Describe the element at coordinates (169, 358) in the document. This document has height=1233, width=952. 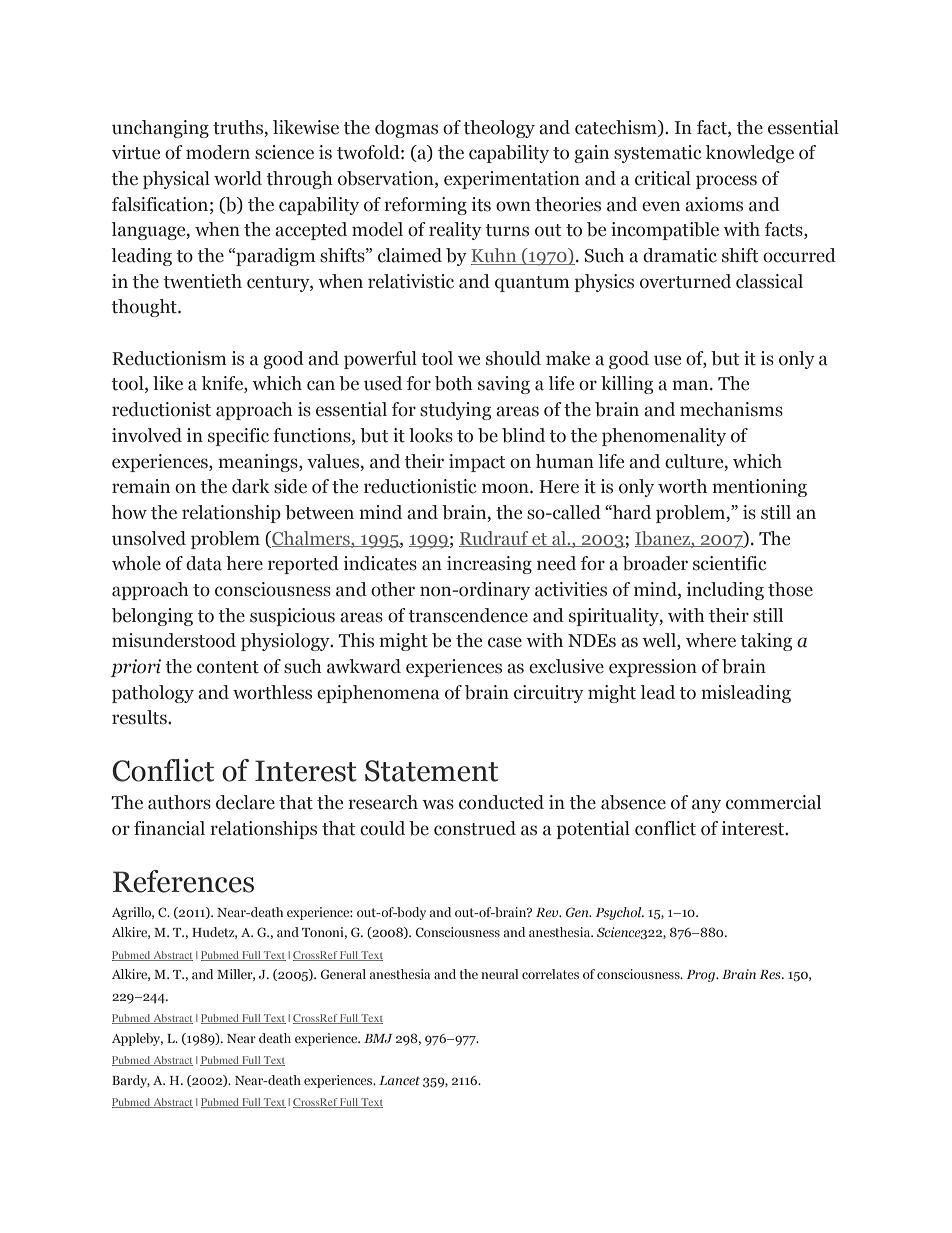
I see `Reductionism` at that location.
